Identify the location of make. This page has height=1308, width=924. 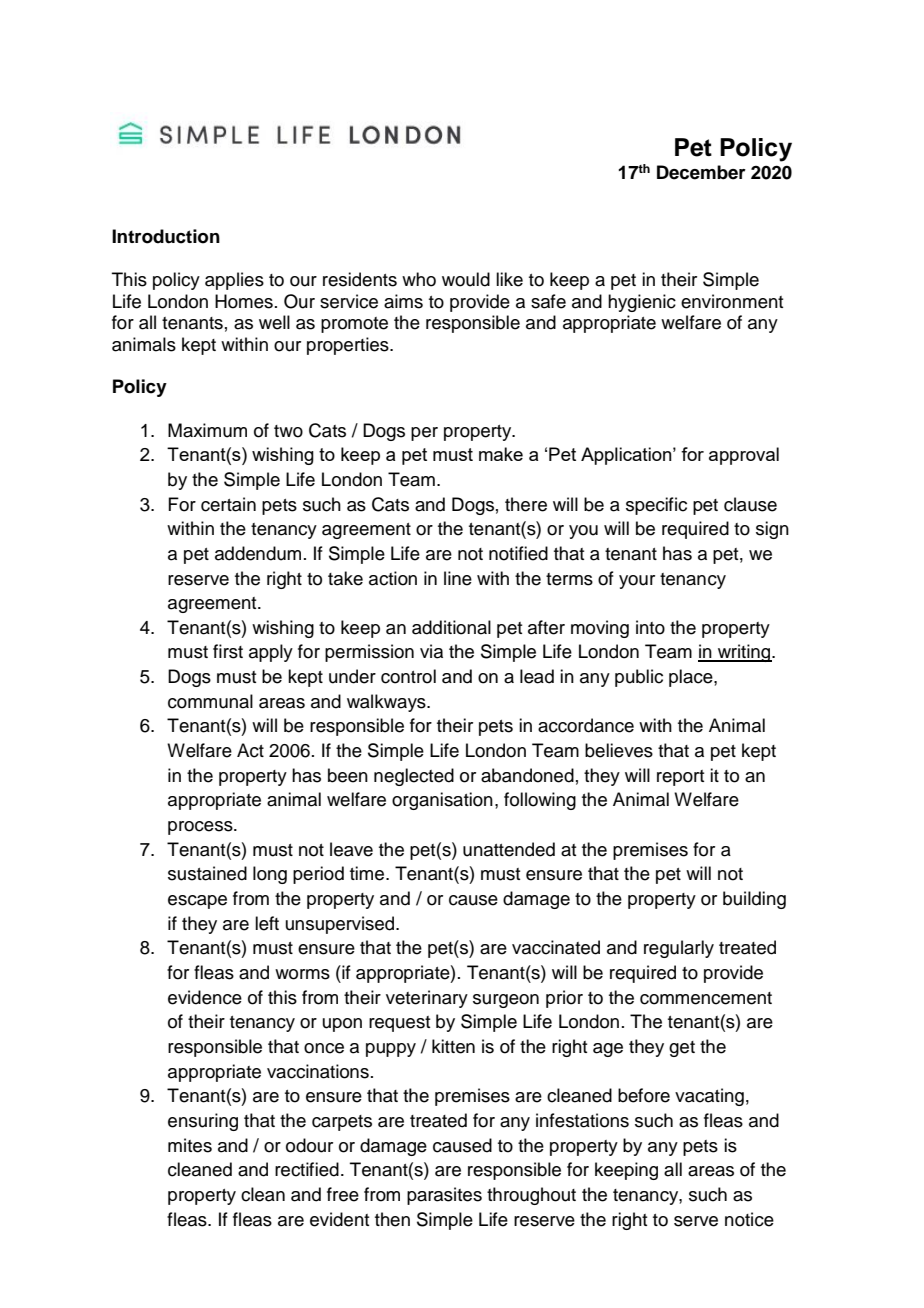
(501, 454).
